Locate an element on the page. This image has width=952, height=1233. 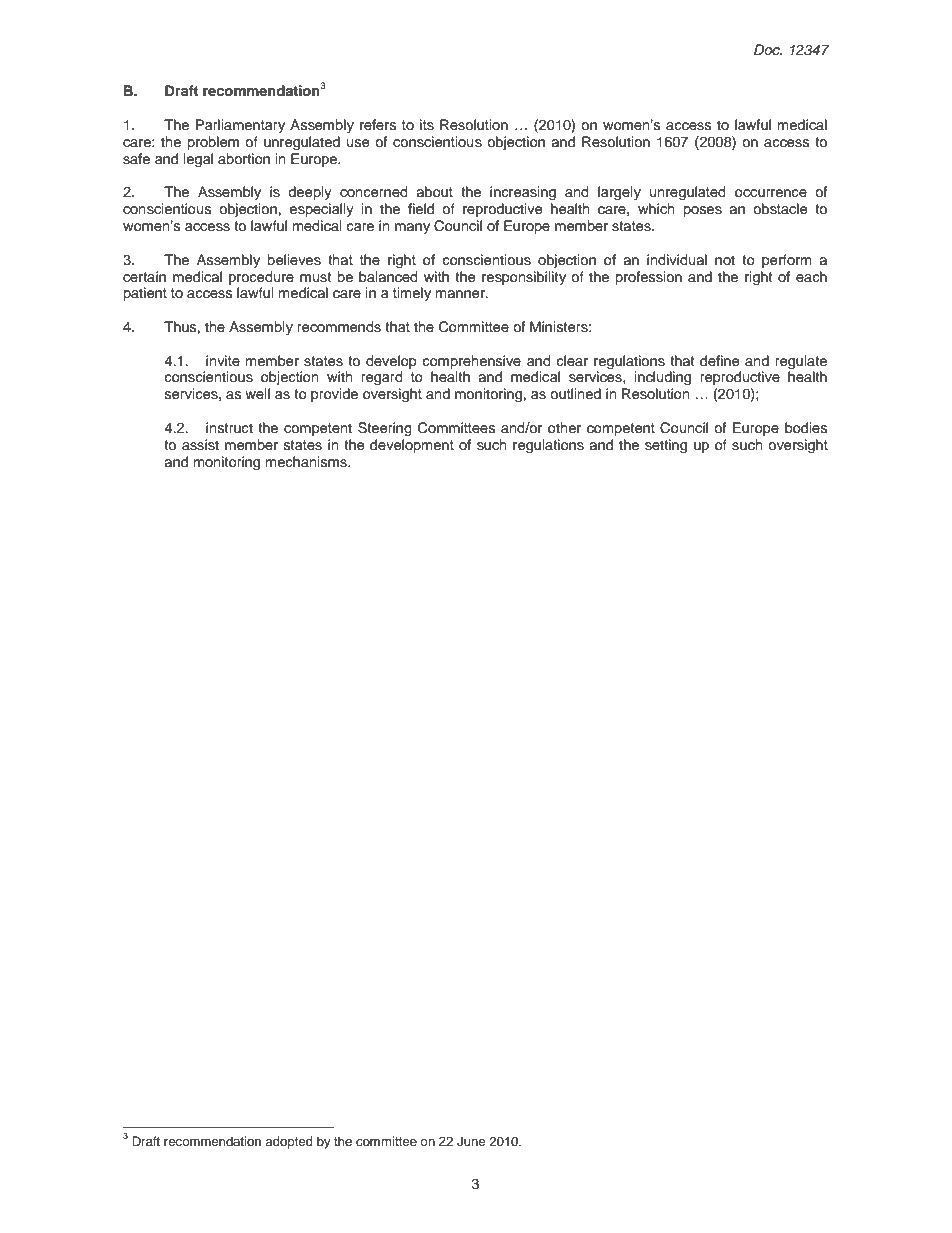
assist is located at coordinates (200, 445).
